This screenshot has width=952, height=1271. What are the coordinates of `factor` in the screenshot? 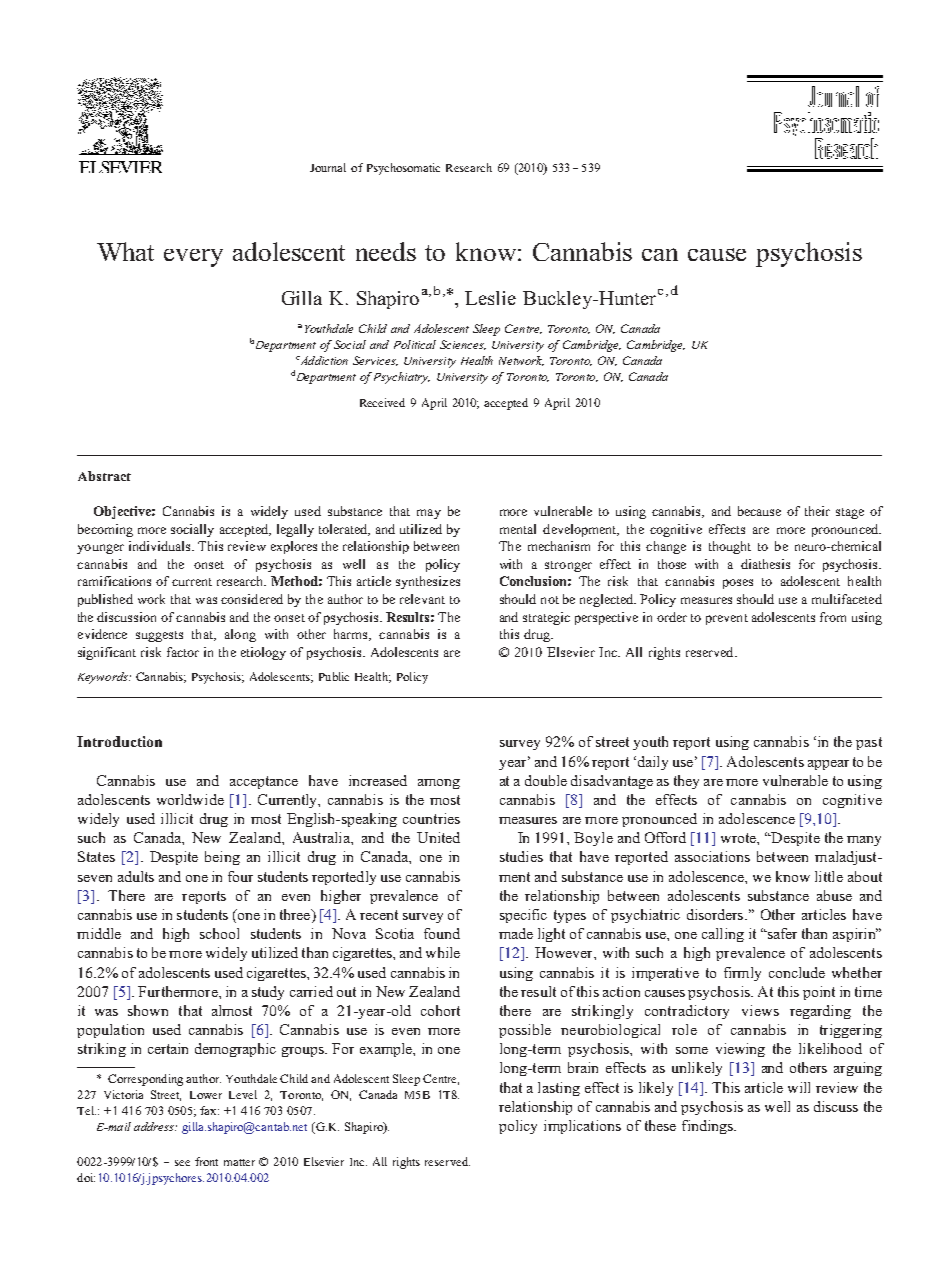 It's located at (183, 652).
